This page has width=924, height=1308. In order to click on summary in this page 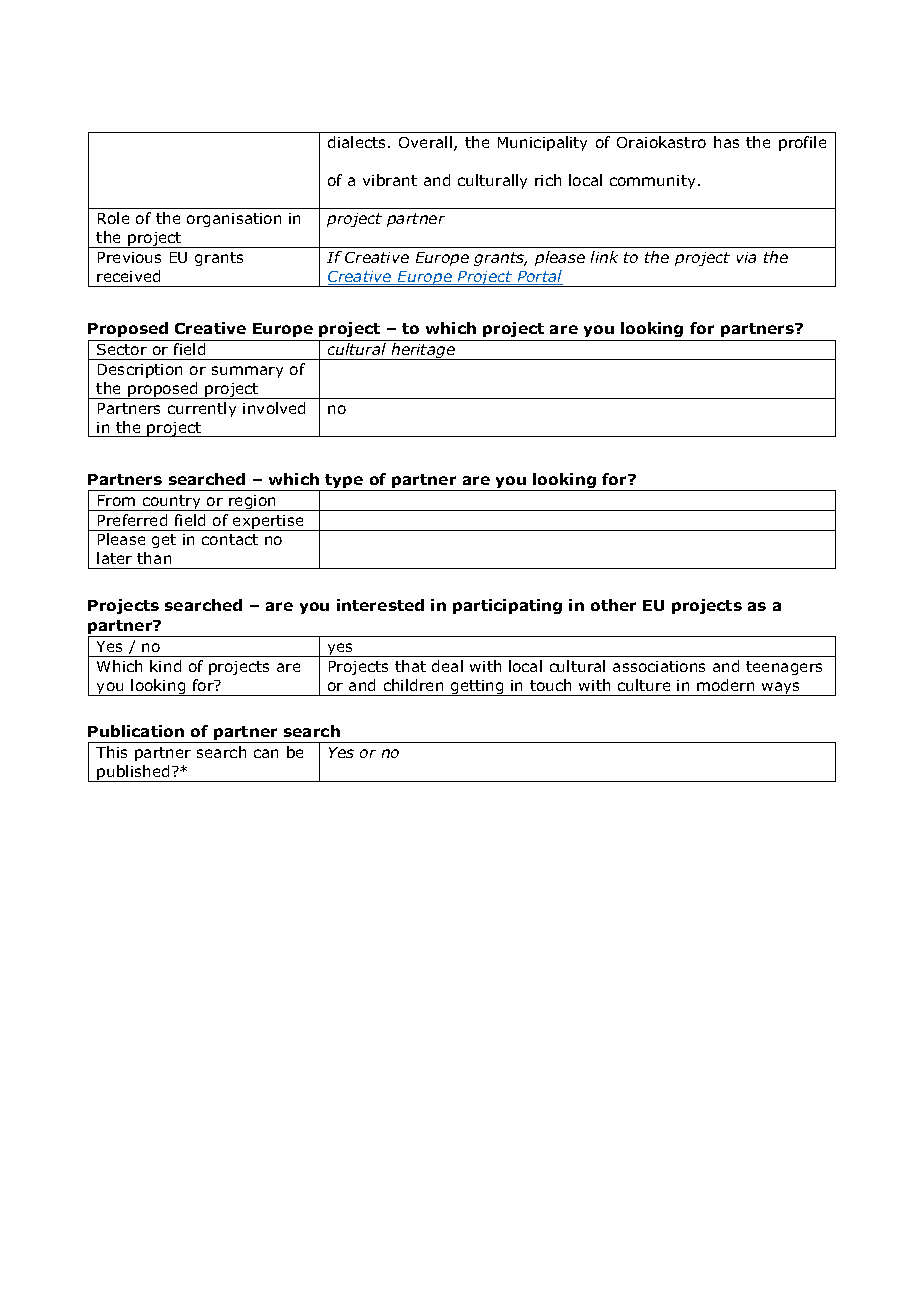, I will do `click(247, 372)`.
